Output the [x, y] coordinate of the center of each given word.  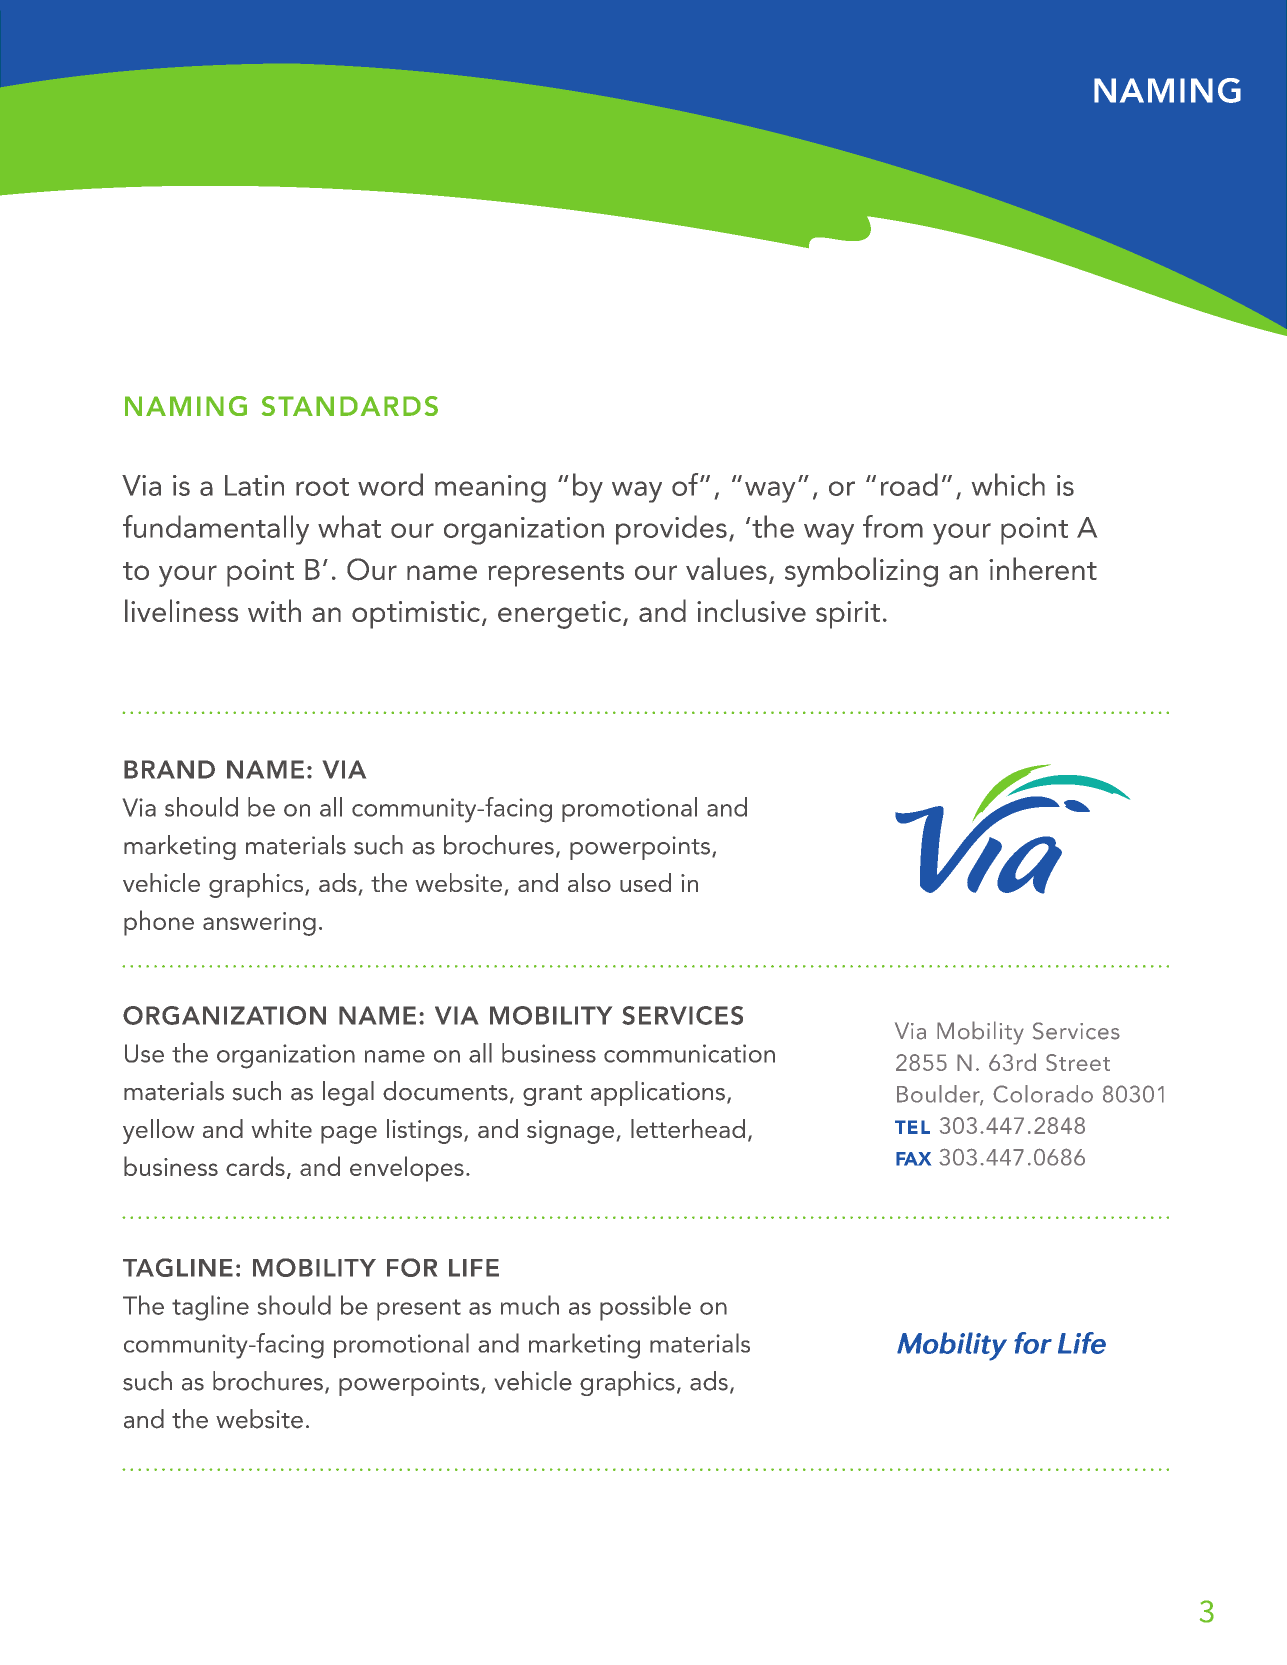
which [1008, 484]
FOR [412, 1267]
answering [259, 924]
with [274, 610]
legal [348, 1093]
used [645, 882]
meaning [490, 489]
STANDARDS [350, 406]
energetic [561, 615]
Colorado [1043, 1094]
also [589, 882]
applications [658, 1093]
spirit [848, 615]
